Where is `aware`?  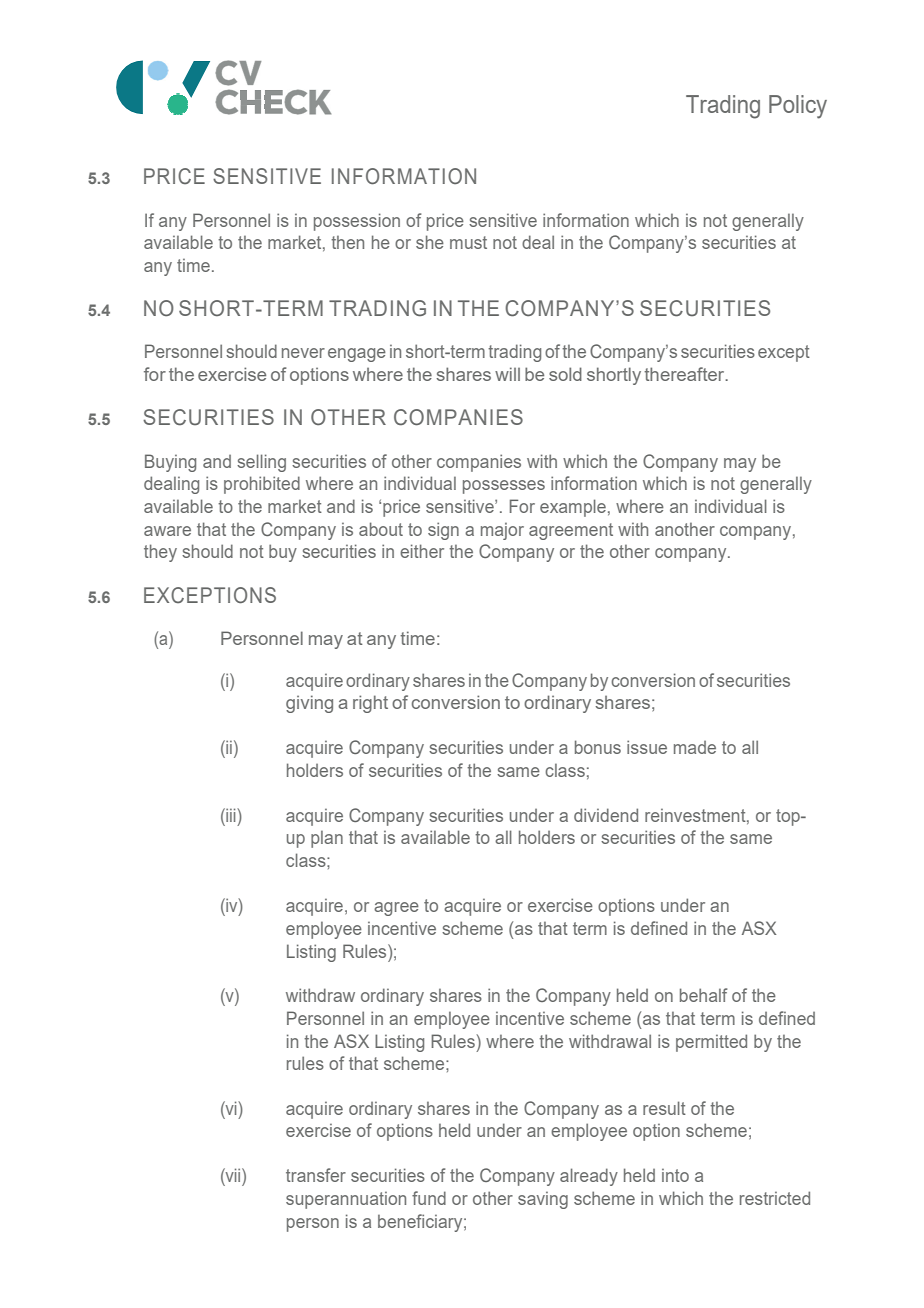 aware is located at coordinates (167, 531).
